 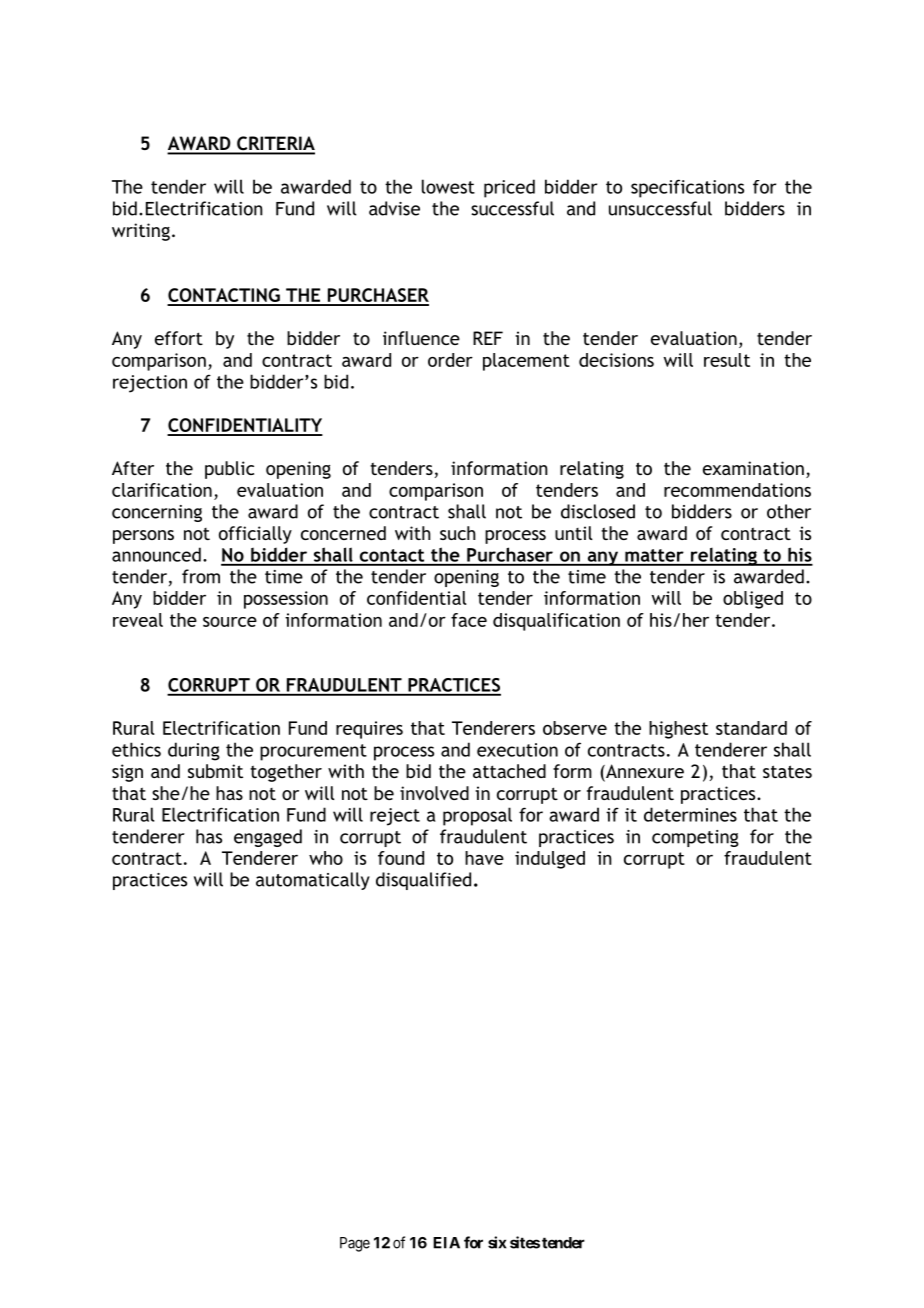 What do you see at coordinates (517, 750) in the image?
I see `execution` at bounding box center [517, 750].
